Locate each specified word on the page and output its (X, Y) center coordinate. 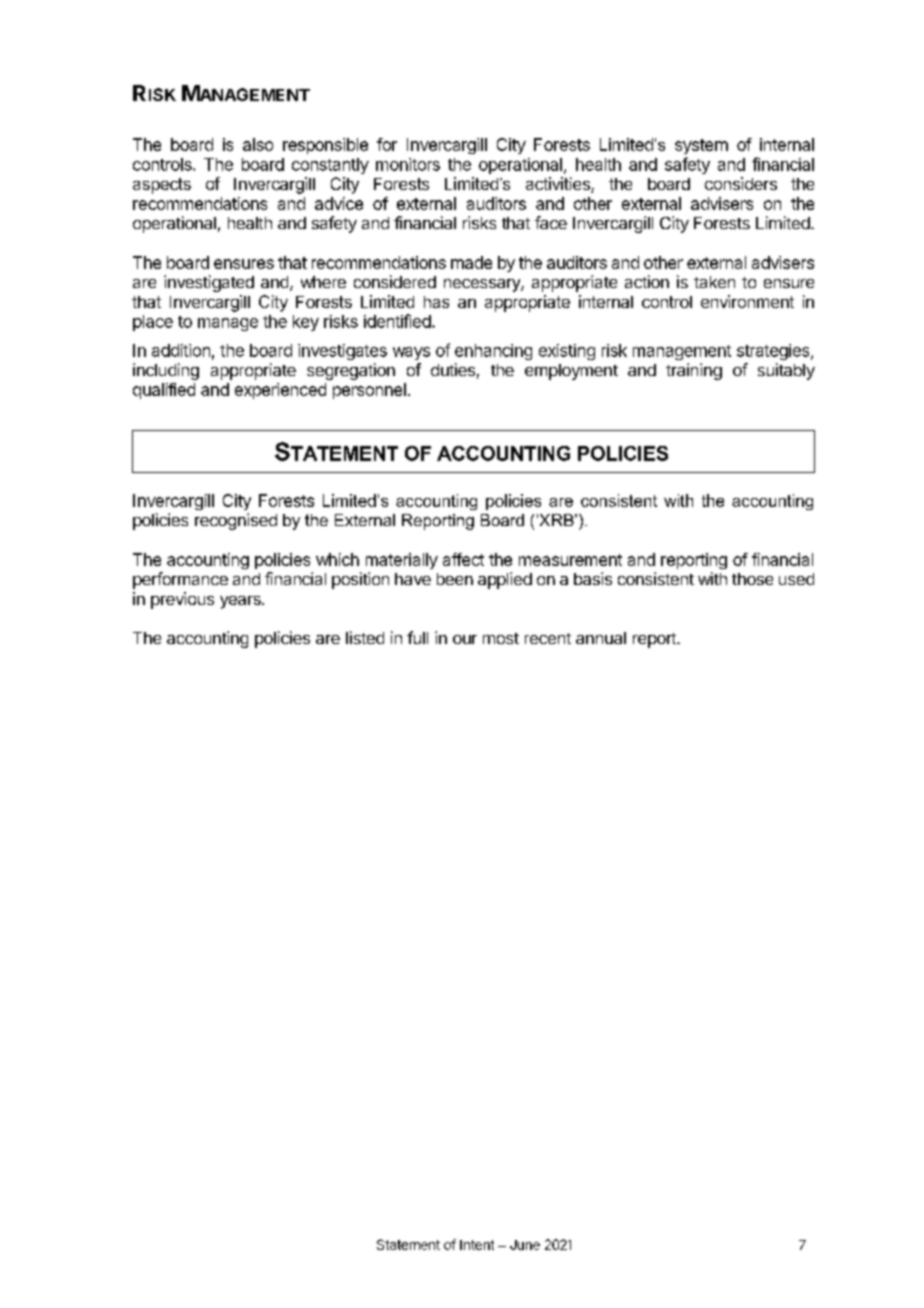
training (694, 371)
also (258, 144)
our (465, 639)
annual (601, 638)
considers (741, 183)
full (417, 637)
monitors (408, 164)
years (241, 602)
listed (365, 637)
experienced (280, 391)
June (525, 1245)
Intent (477, 1245)
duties (453, 369)
